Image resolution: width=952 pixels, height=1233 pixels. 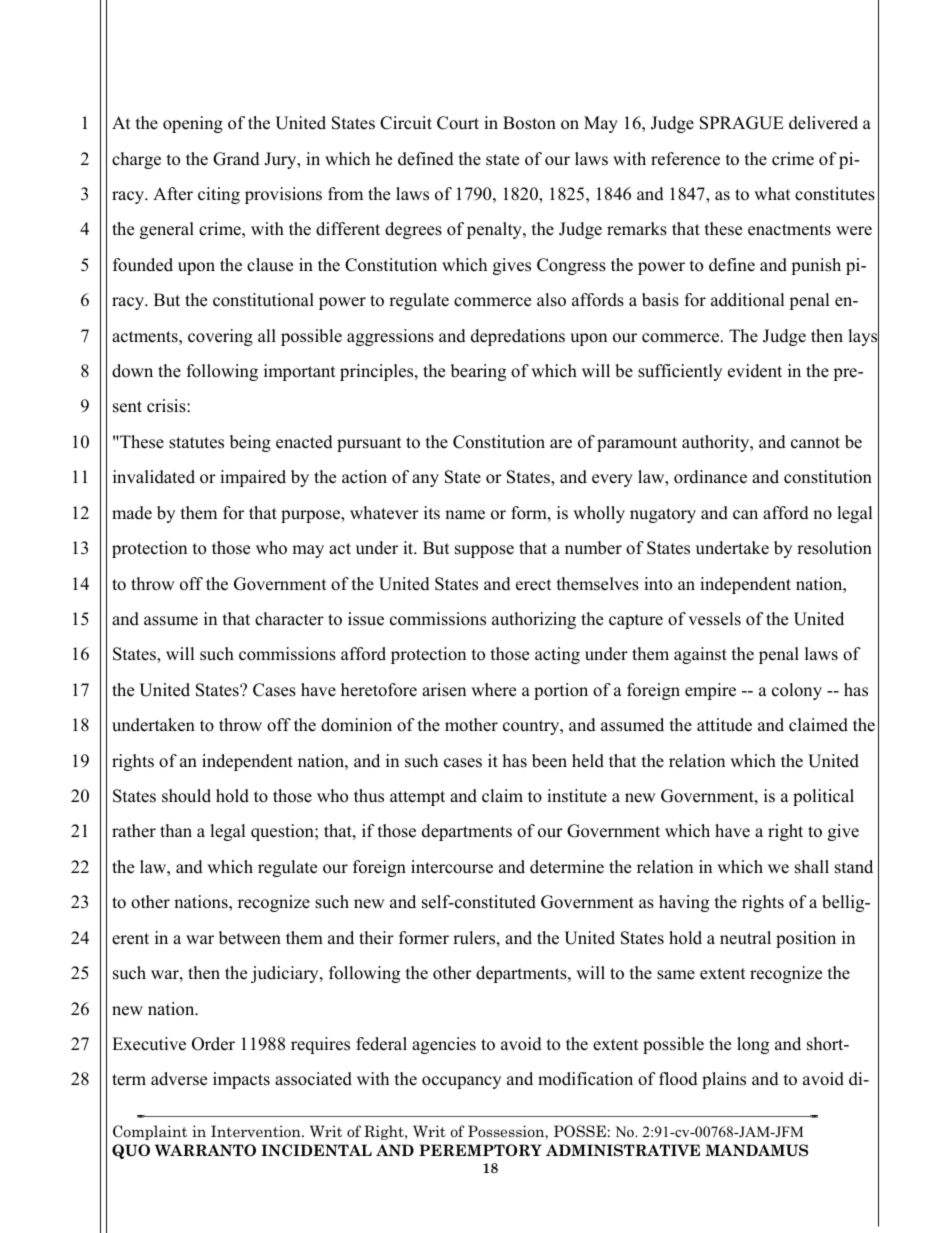 I want to click on character, so click(x=289, y=619).
